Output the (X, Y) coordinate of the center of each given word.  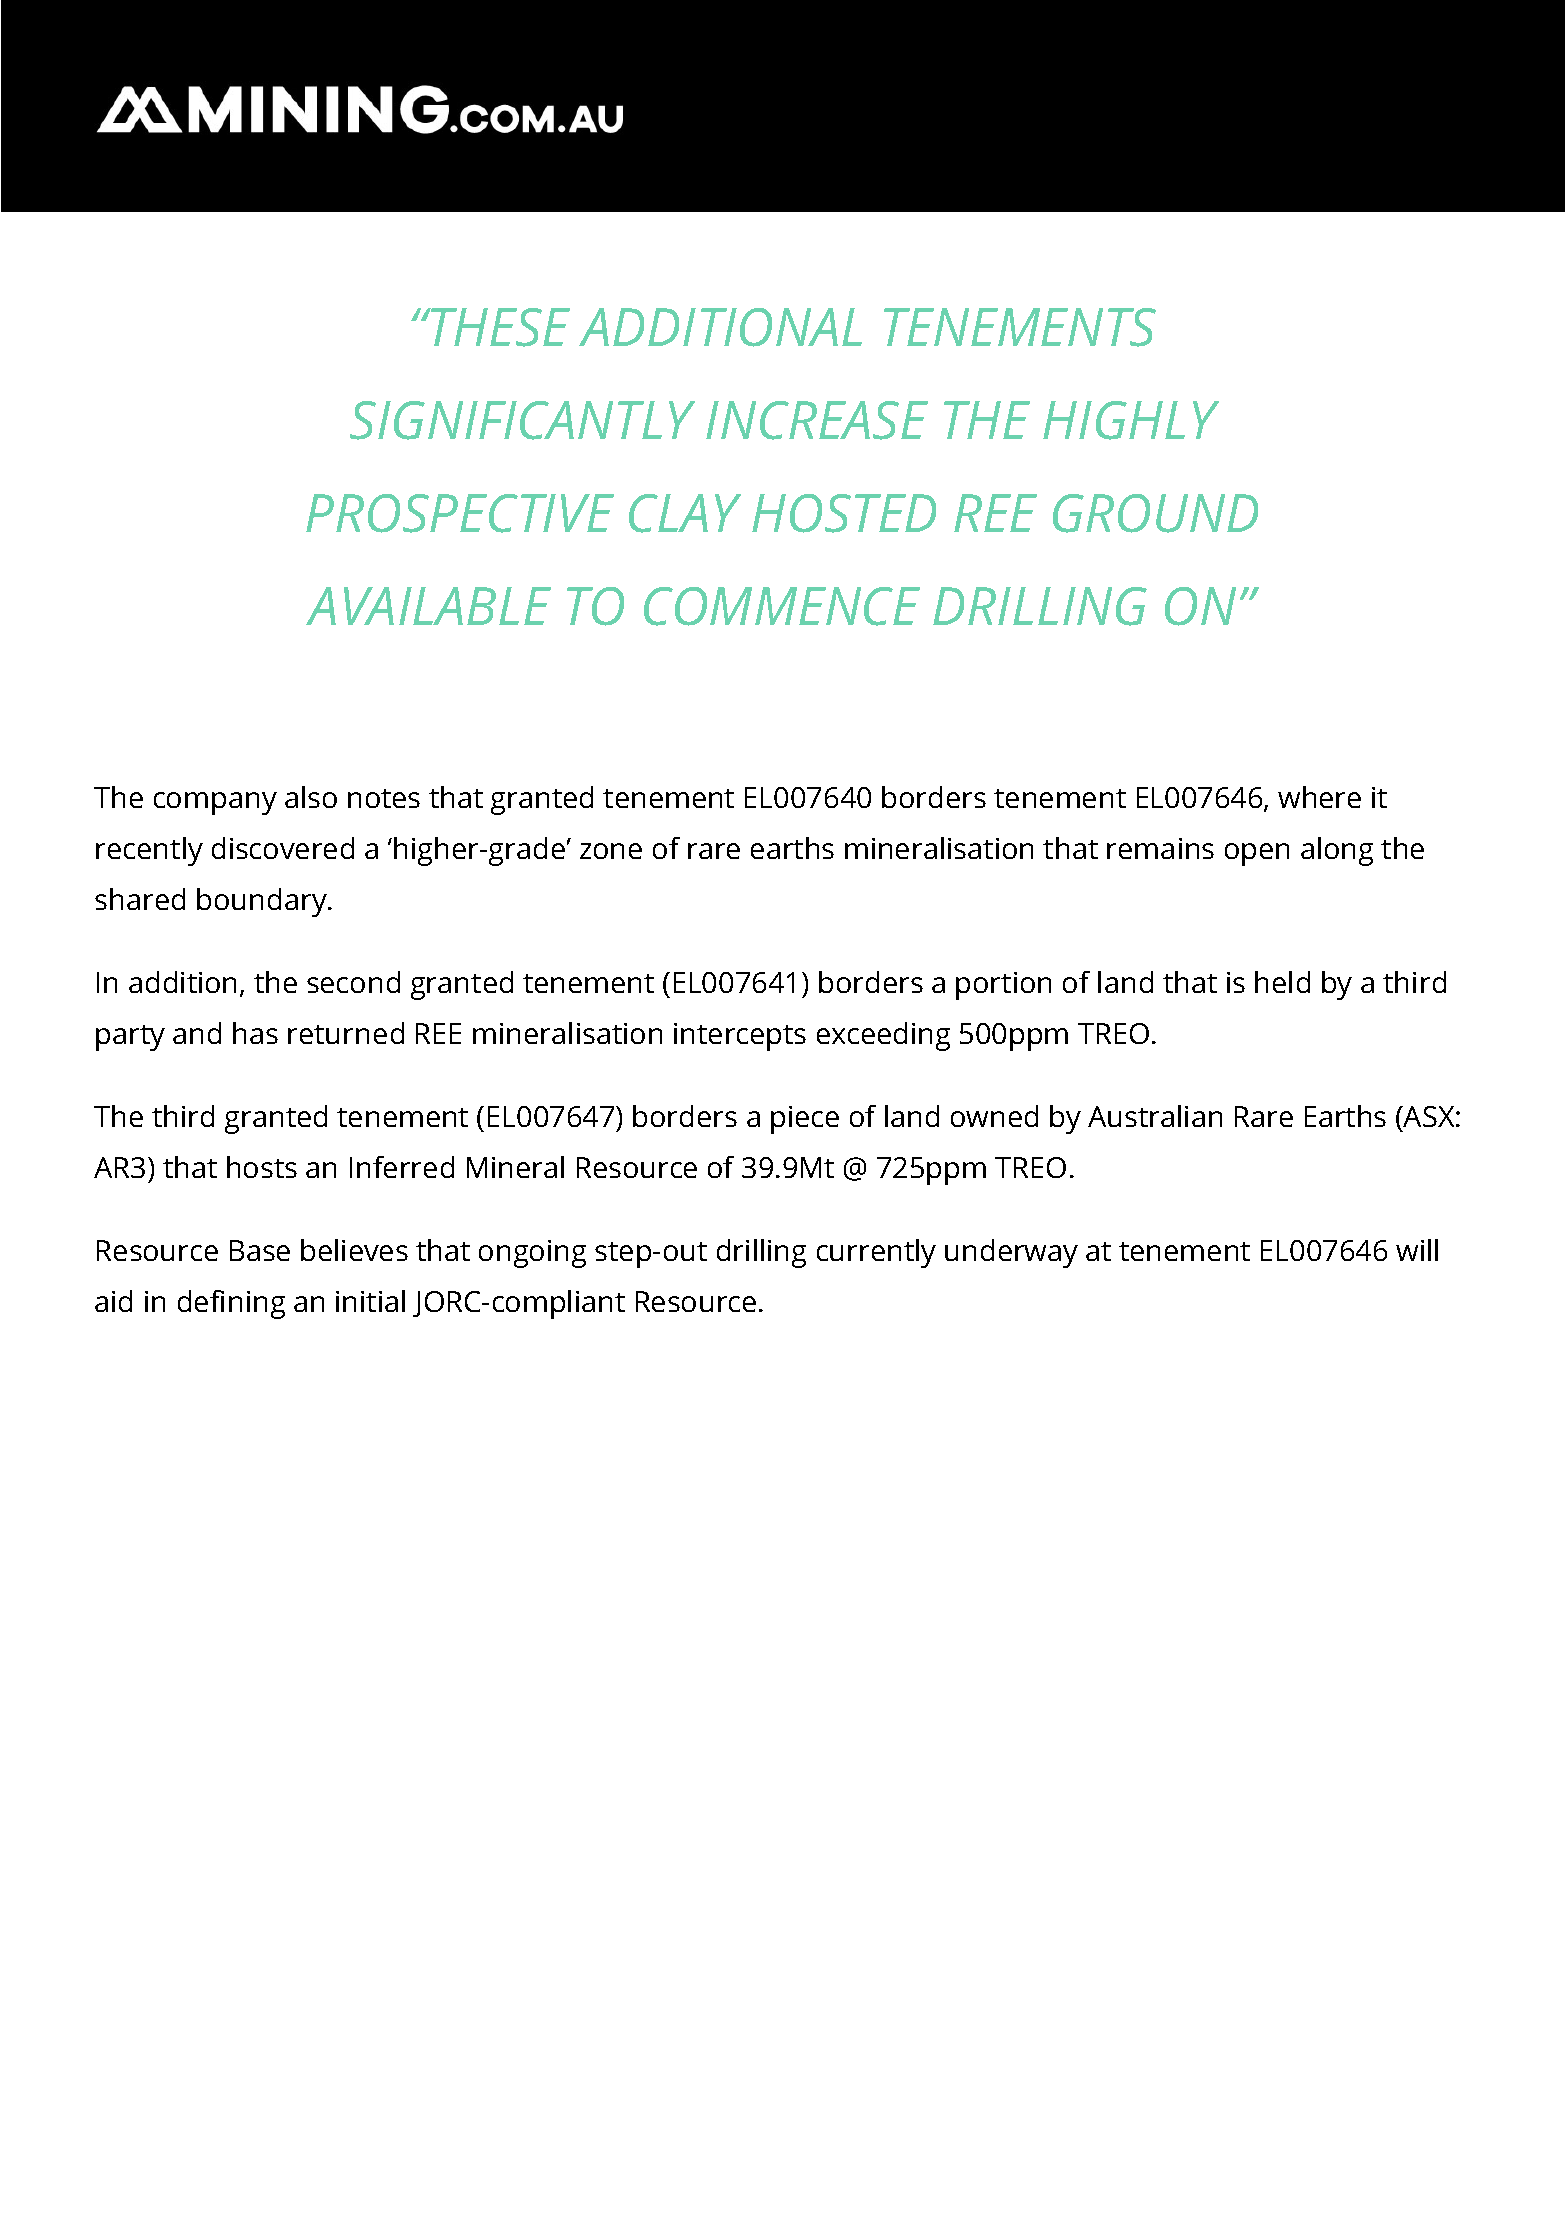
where (1319, 797)
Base (260, 1250)
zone (611, 851)
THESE (499, 327)
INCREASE (817, 420)
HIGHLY (1131, 420)
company (215, 803)
